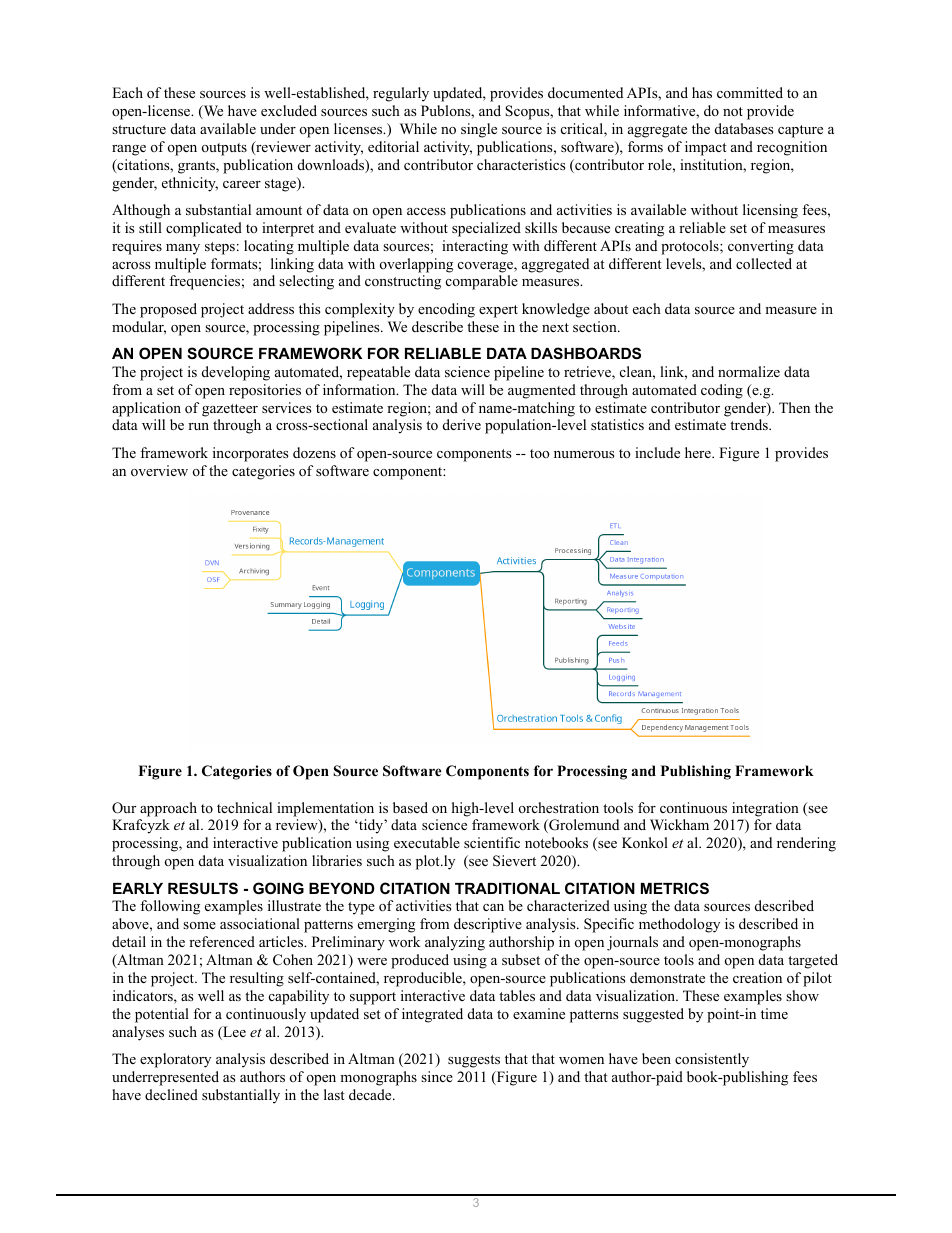 Image resolution: width=952 pixels, height=1233 pixels. Describe the element at coordinates (764, 264) in the document. I see `collected` at that location.
